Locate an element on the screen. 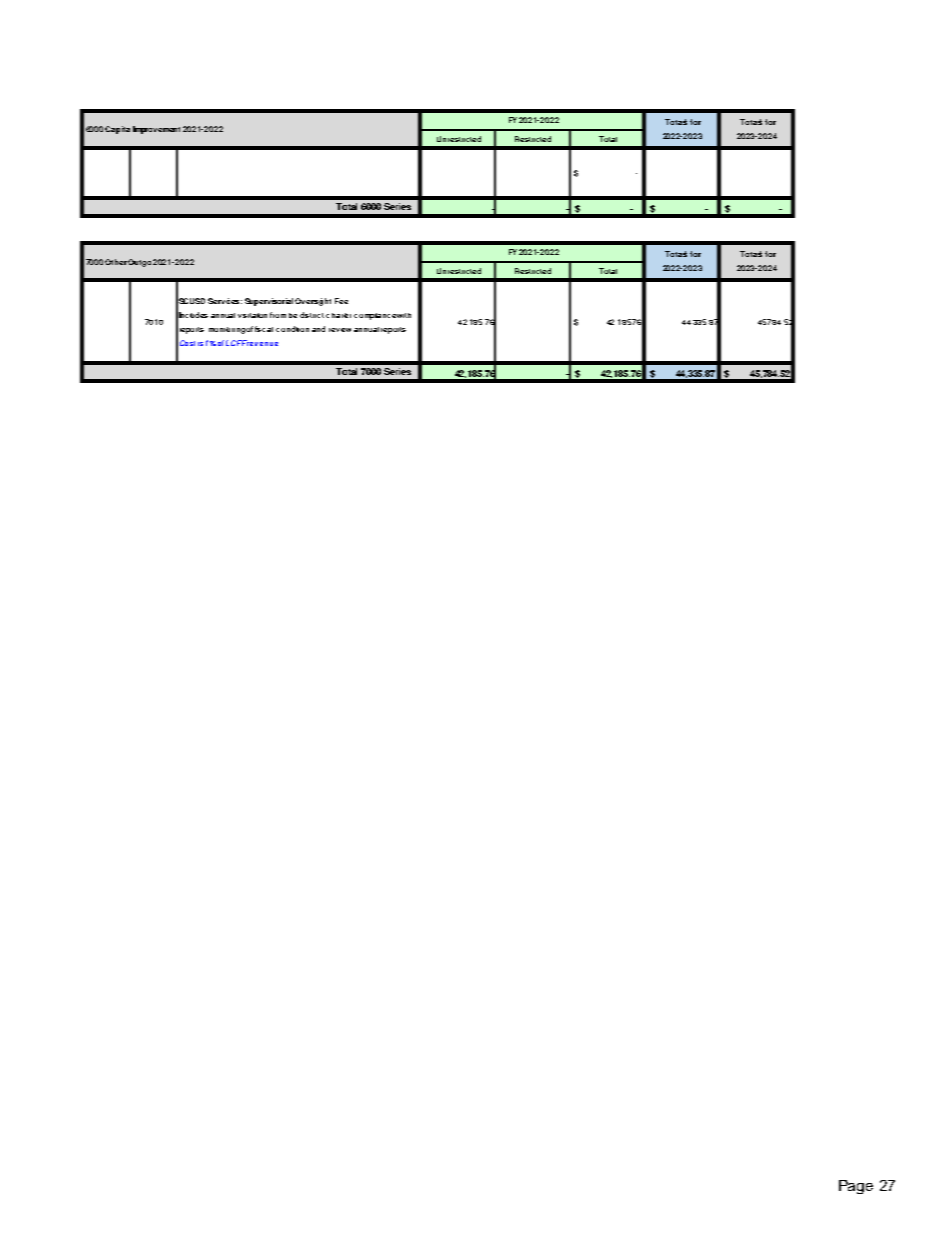 The height and width of the screenshot is (1233, 952). Services is located at coordinates (225, 301).
